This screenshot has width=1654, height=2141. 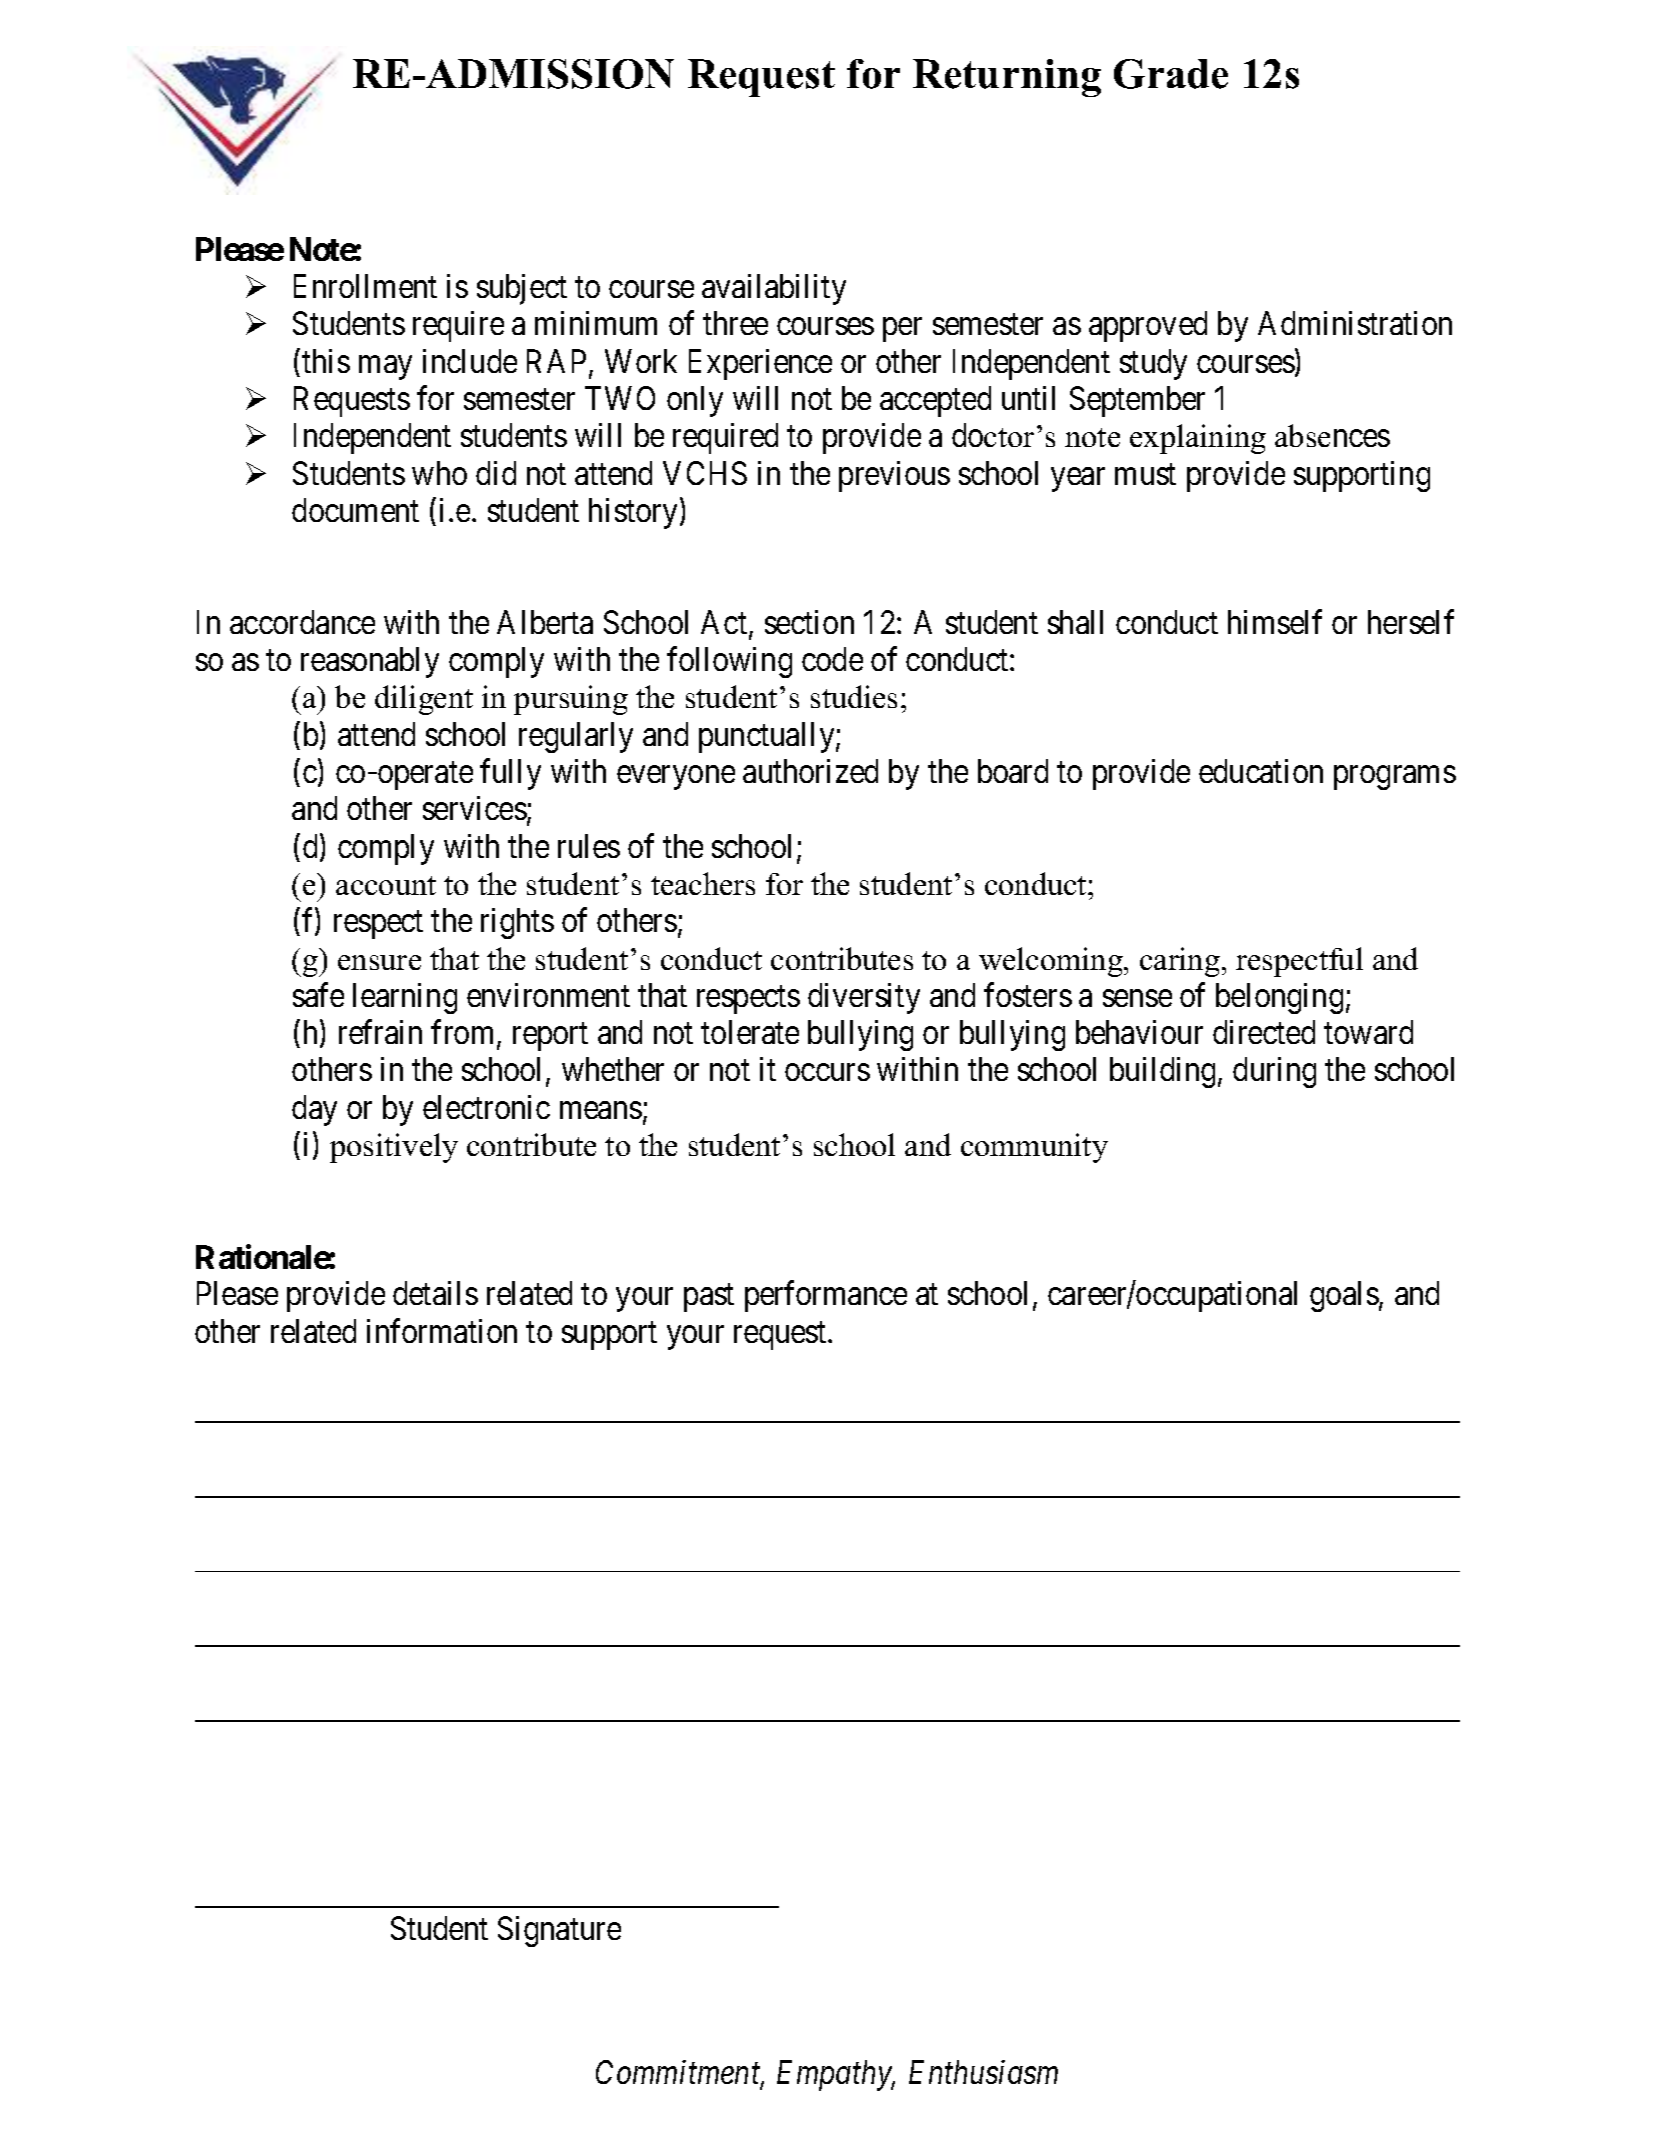 I want to click on Enrollment, so click(x=365, y=286).
